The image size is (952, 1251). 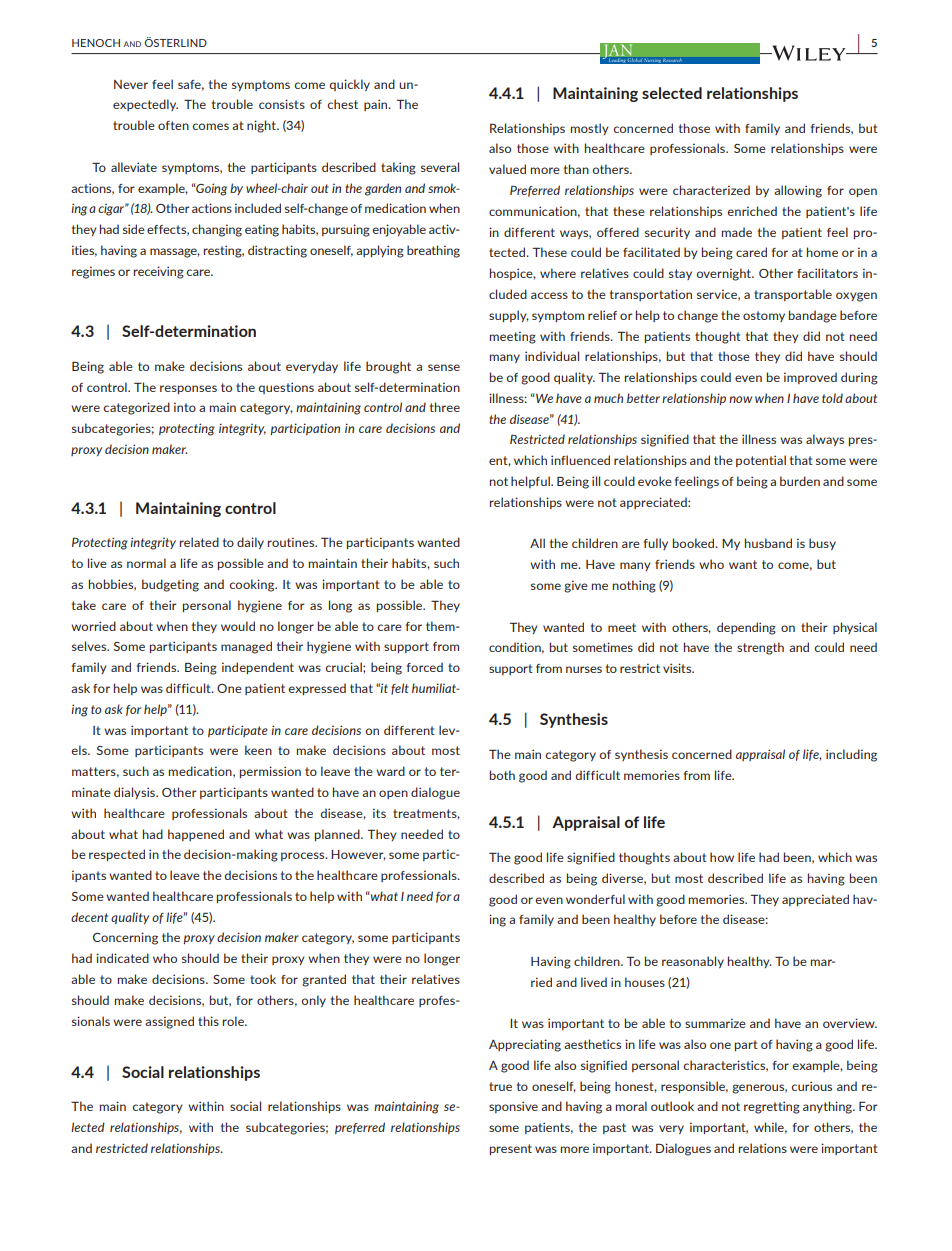 What do you see at coordinates (169, 1022) in the screenshot?
I see `assigned` at bounding box center [169, 1022].
